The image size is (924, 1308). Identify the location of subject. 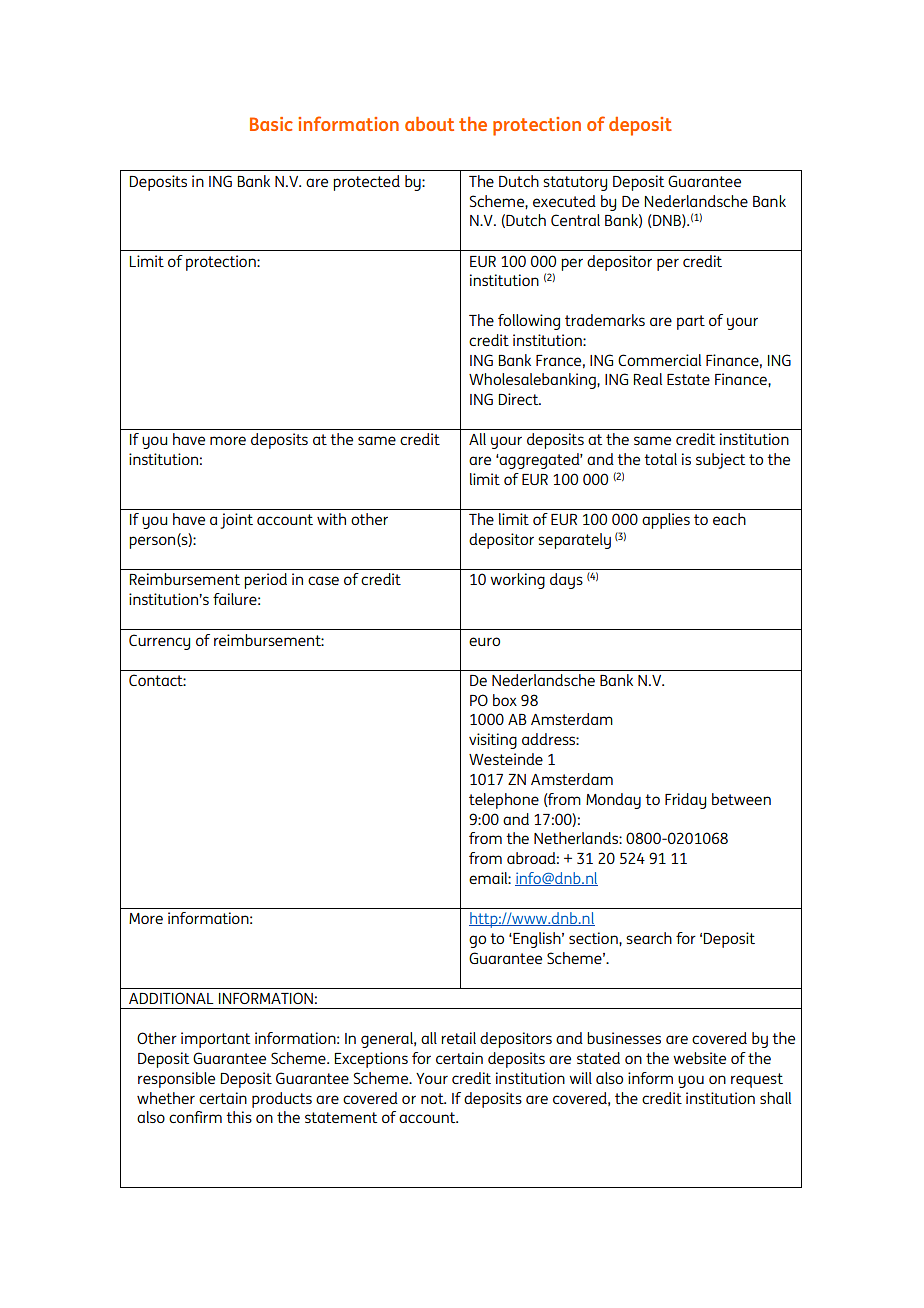
(720, 461).
